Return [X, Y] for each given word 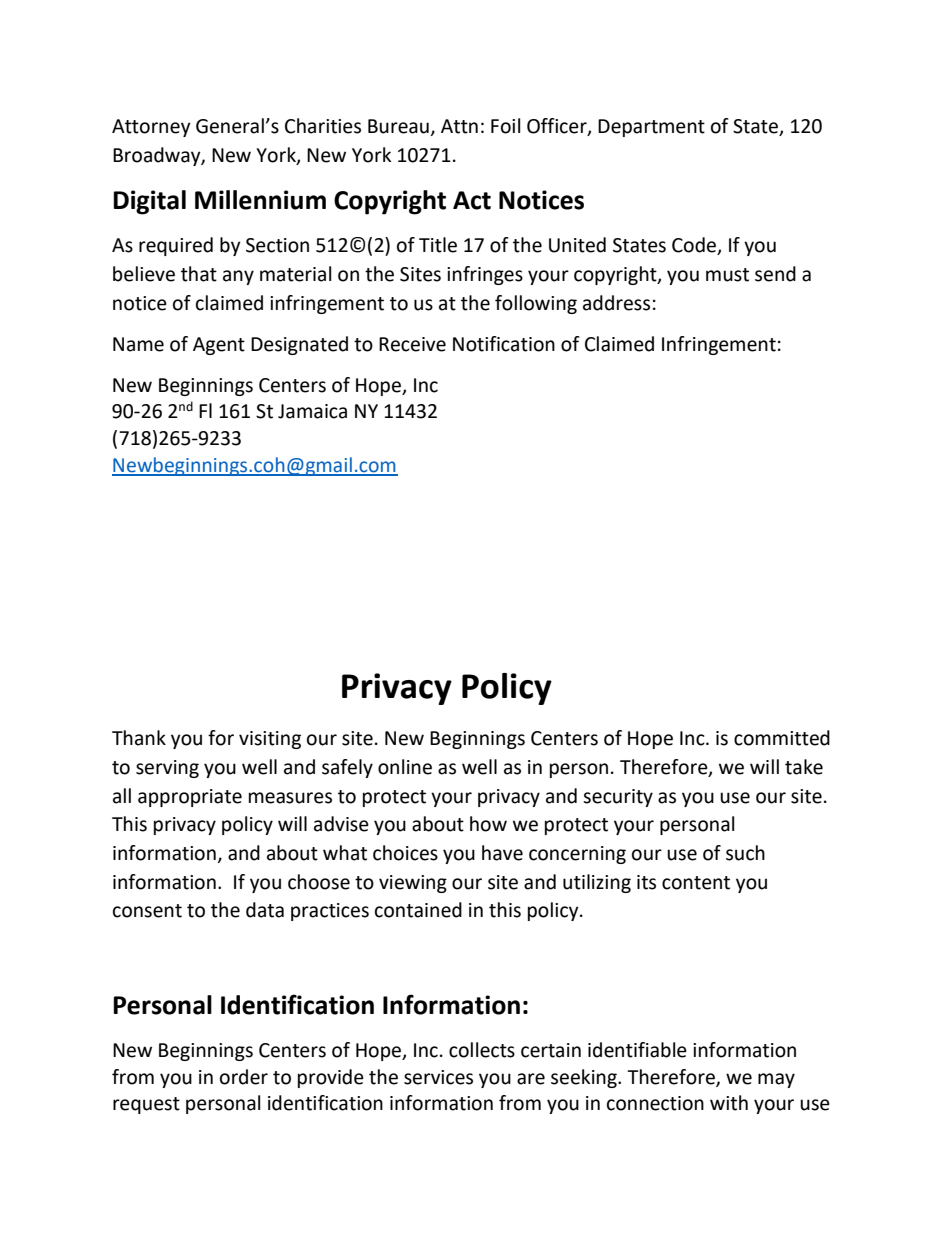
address [616, 303]
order [244, 1077]
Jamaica [312, 411]
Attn [459, 126]
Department [651, 128]
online [405, 767]
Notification [504, 344]
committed [782, 738]
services [438, 1077]
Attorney [151, 128]
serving [167, 769]
